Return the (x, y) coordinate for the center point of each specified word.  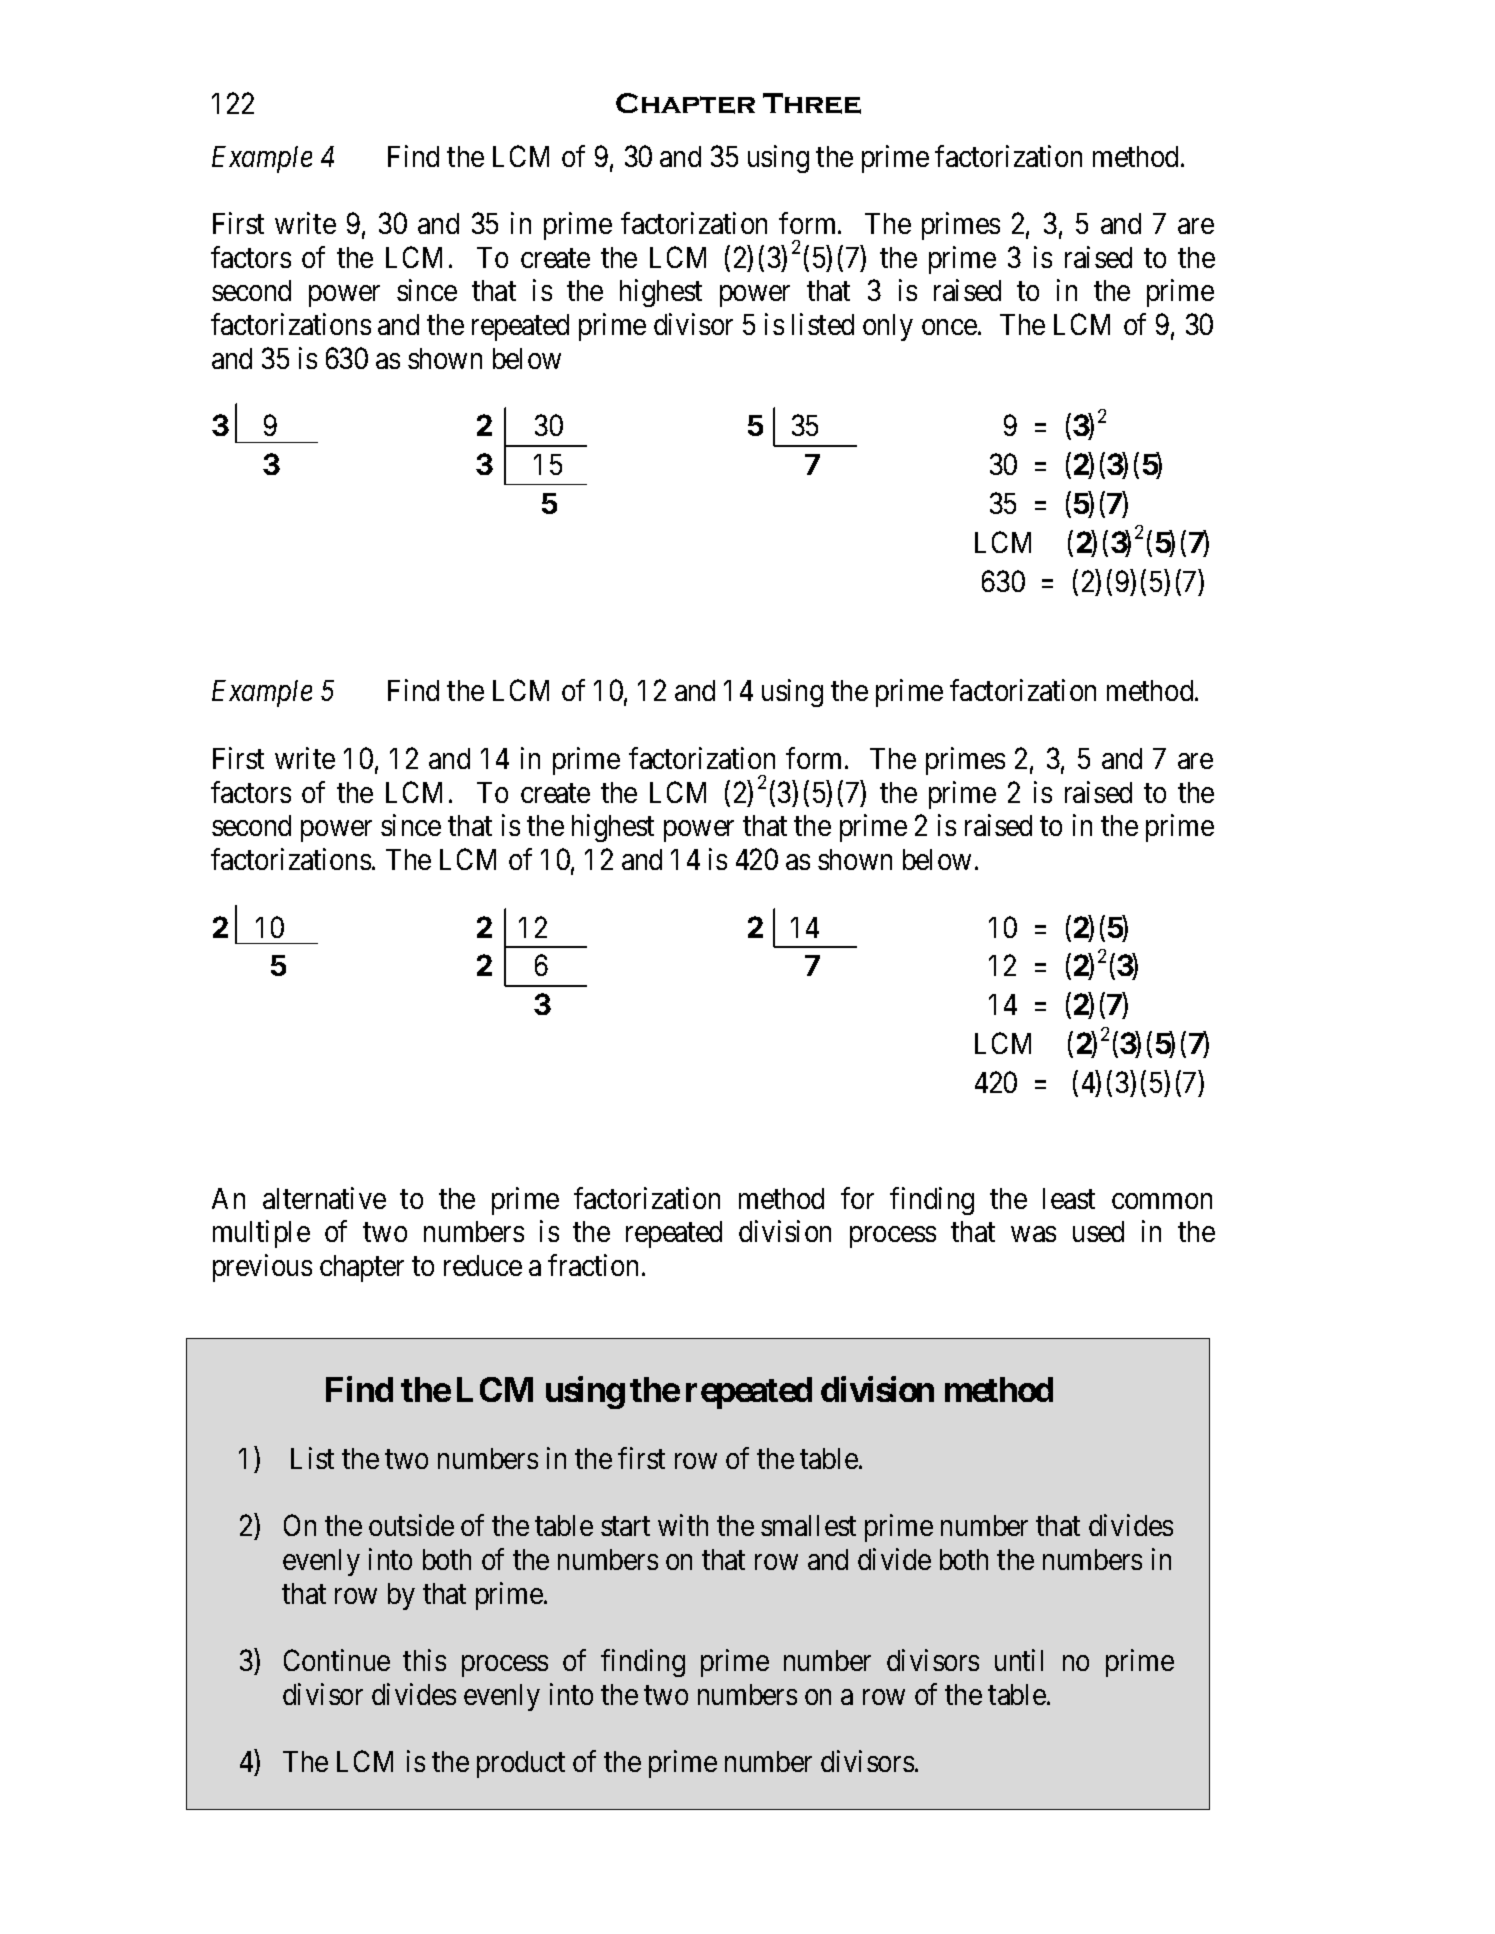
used (1098, 1231)
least (1069, 1198)
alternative (324, 1198)
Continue (337, 1660)
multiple (261, 1234)
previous (262, 1268)
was (1033, 1234)
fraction (593, 1265)
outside (411, 1525)
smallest (808, 1525)
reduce (483, 1265)
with (683, 1525)
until (1019, 1660)
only (888, 327)
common (1162, 1201)
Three (812, 103)
